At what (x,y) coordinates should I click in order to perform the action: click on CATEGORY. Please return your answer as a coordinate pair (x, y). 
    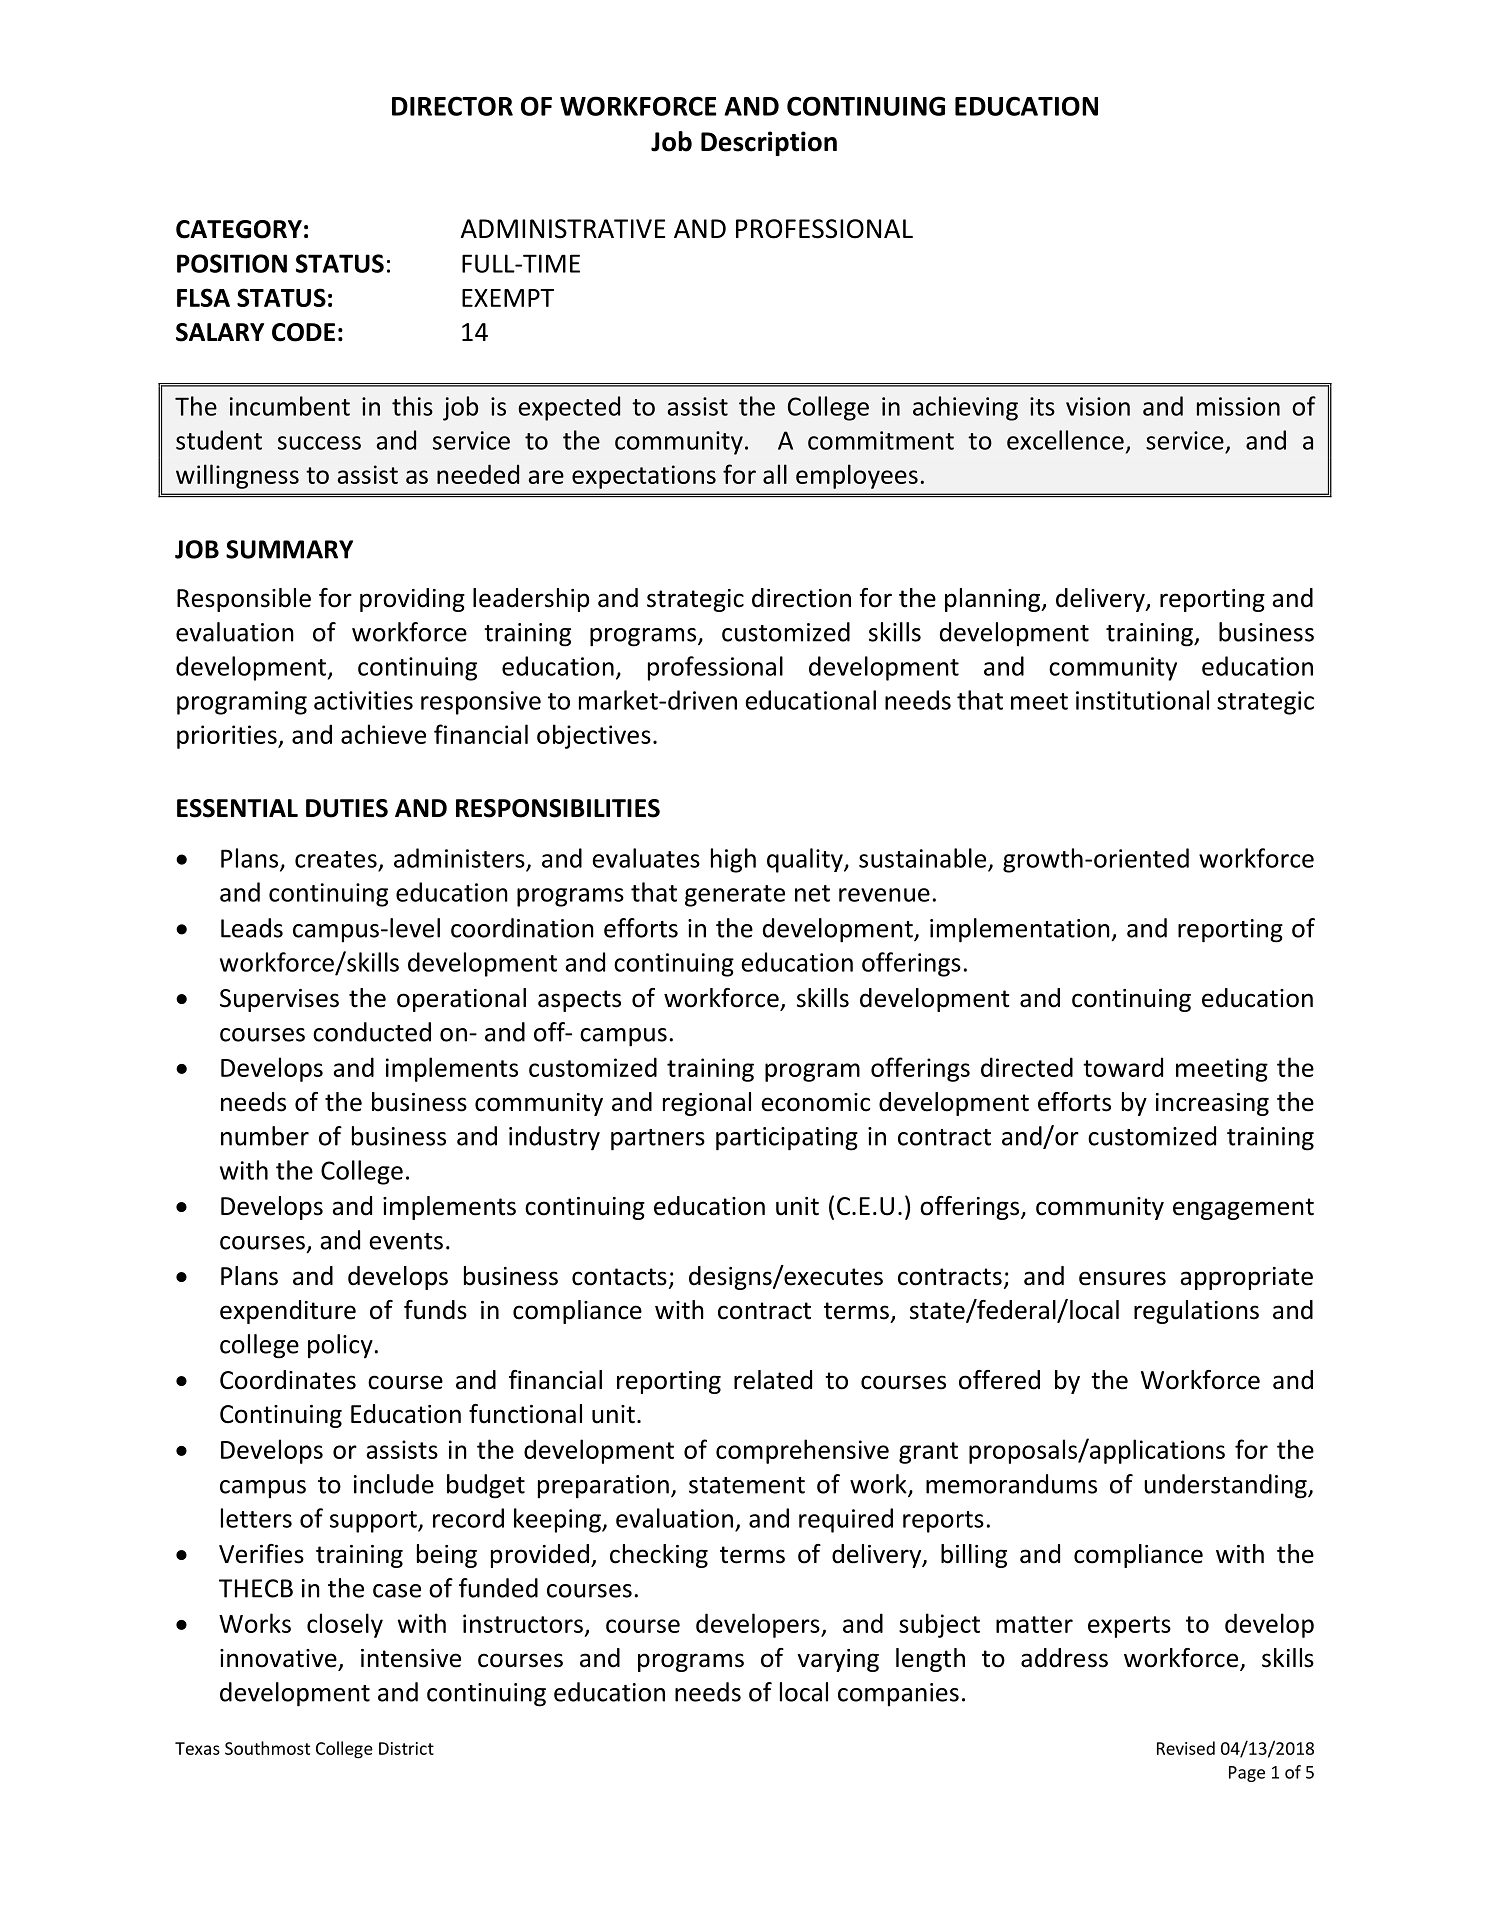
    Looking at the image, I should click on (239, 229).
